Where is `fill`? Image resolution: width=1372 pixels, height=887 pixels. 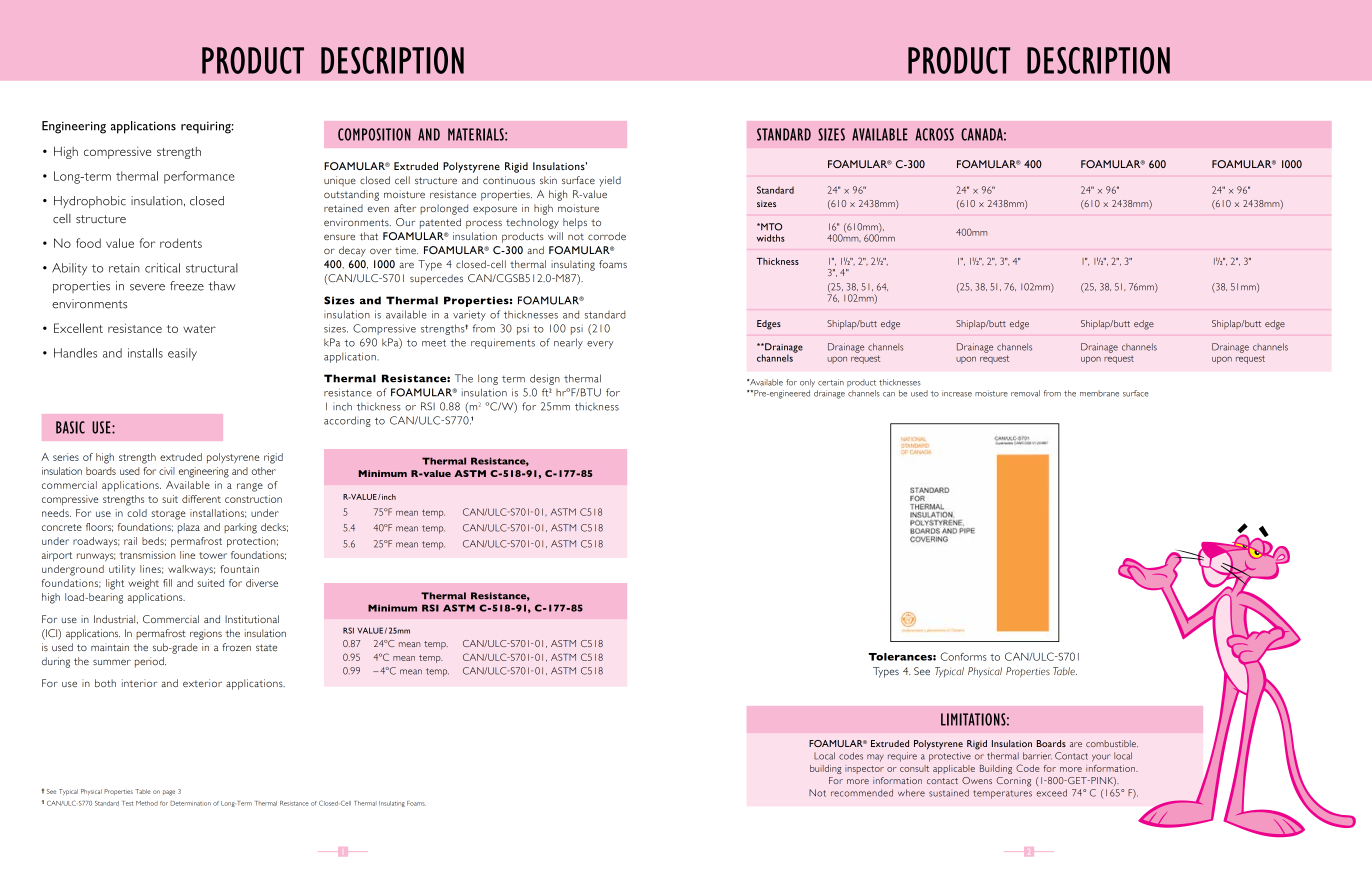 fill is located at coordinates (167, 583).
